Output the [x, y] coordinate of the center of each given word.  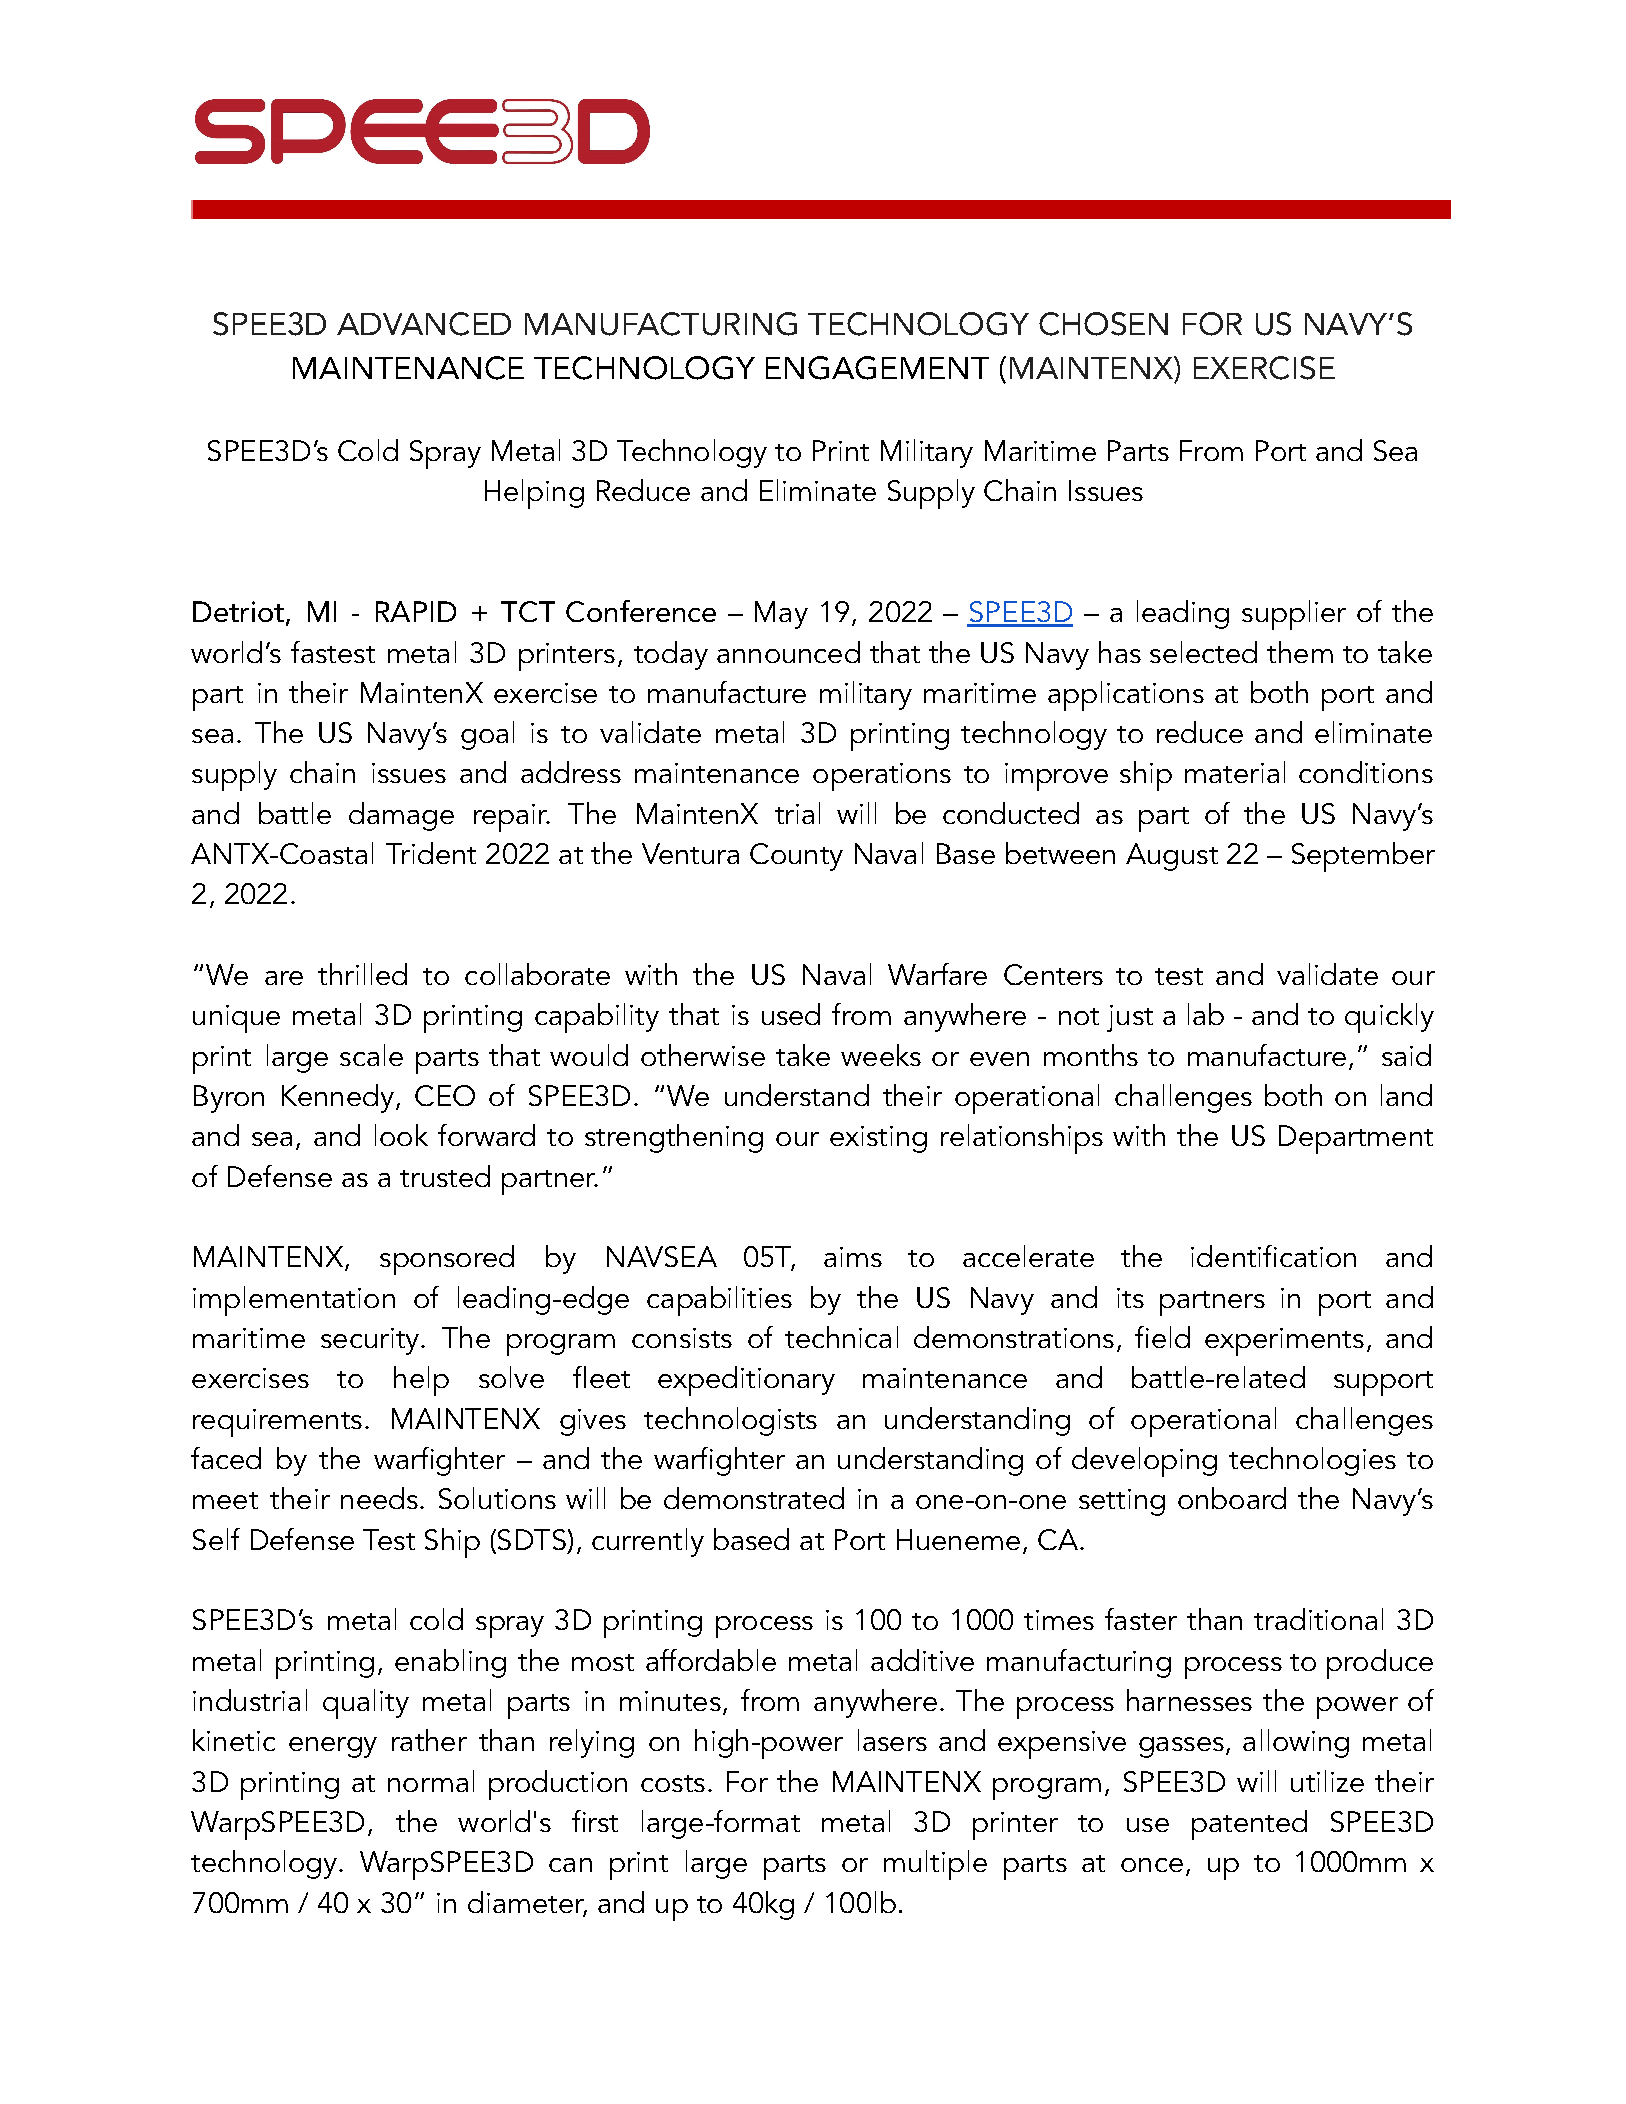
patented [1249, 1825]
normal [431, 1781]
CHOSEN [1103, 324]
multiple [935, 1865]
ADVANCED [424, 324]
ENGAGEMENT [877, 368]
